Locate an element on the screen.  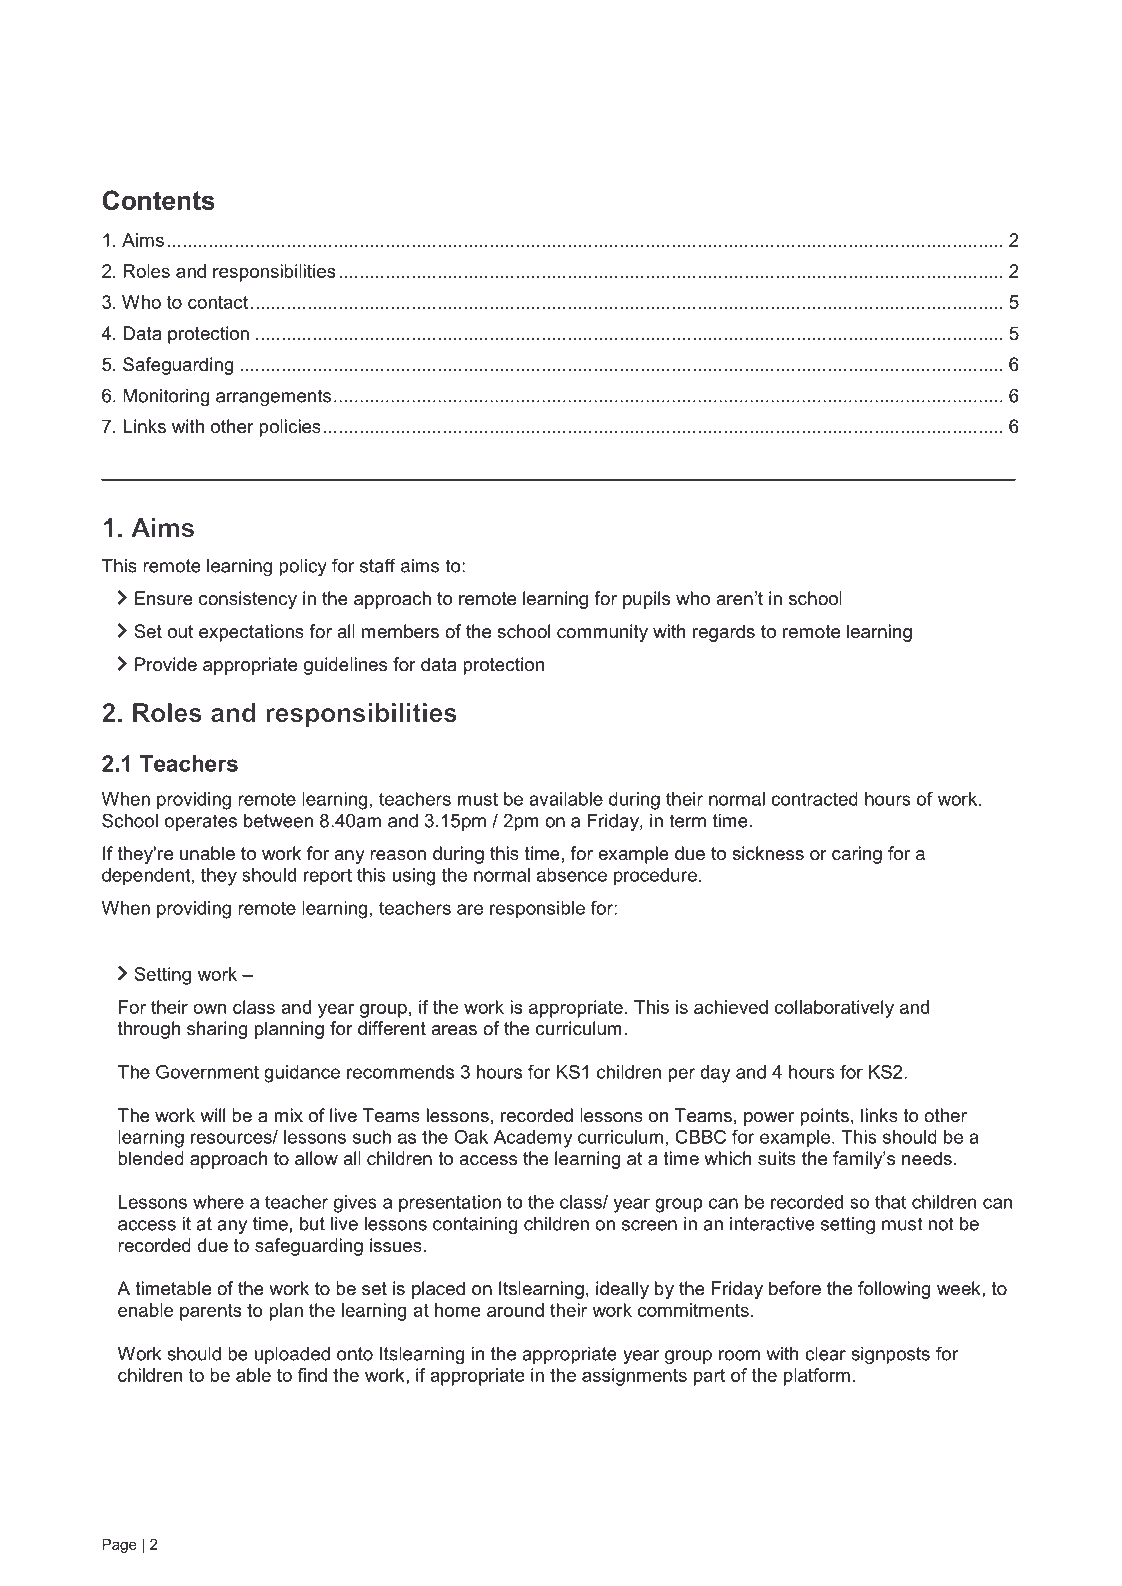
absence is located at coordinates (572, 875).
